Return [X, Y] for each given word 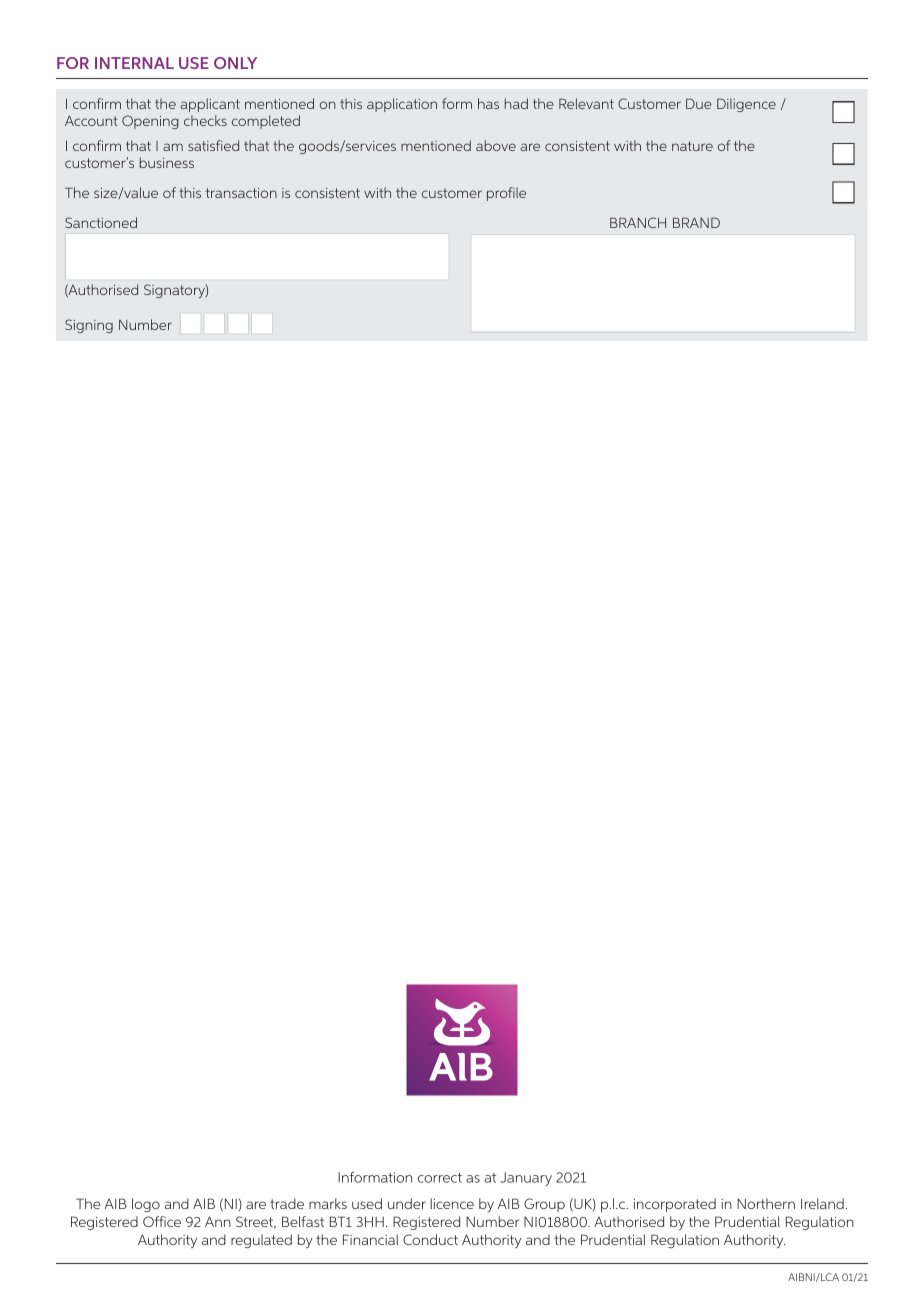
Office [162, 1221]
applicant [210, 105]
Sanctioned [101, 222]
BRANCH [638, 222]
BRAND [696, 222]
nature [692, 146]
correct [440, 1178]
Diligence [746, 105]
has [488, 103]
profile [506, 194]
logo [146, 1205]
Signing [89, 326]
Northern [766, 1203]
